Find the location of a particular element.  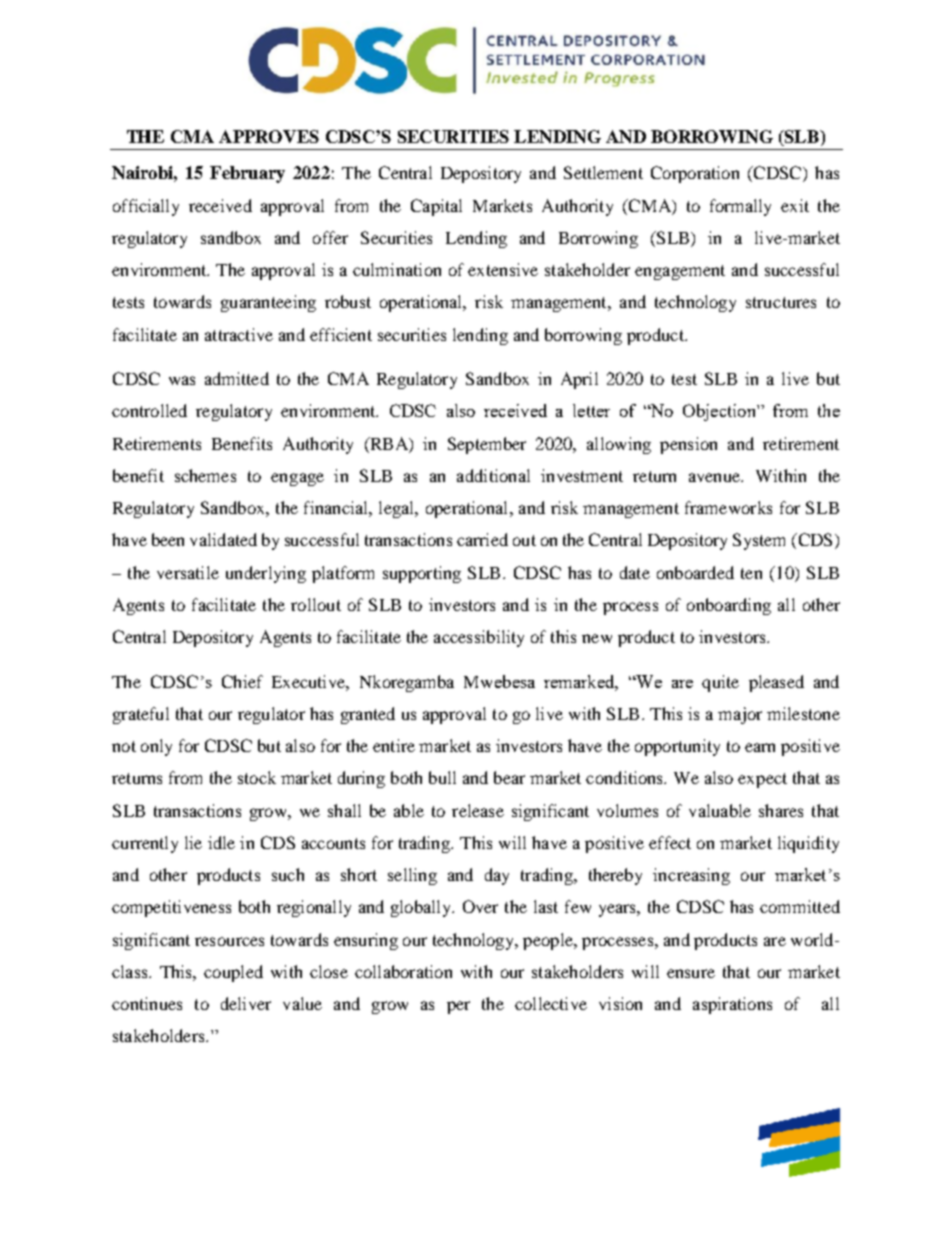

September is located at coordinates (487, 445).
